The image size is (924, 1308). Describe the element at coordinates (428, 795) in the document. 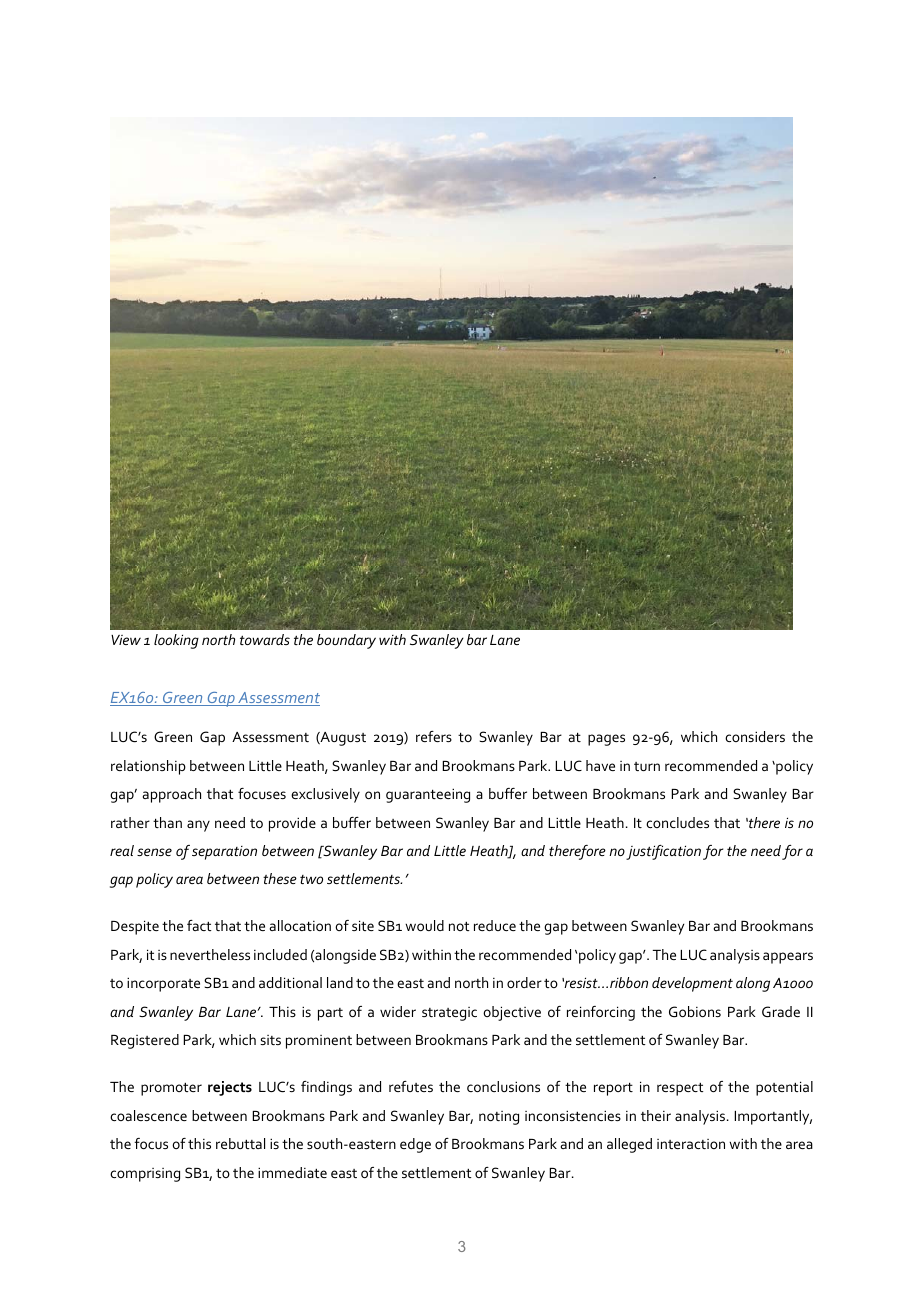

I see `guaranteeing` at that location.
